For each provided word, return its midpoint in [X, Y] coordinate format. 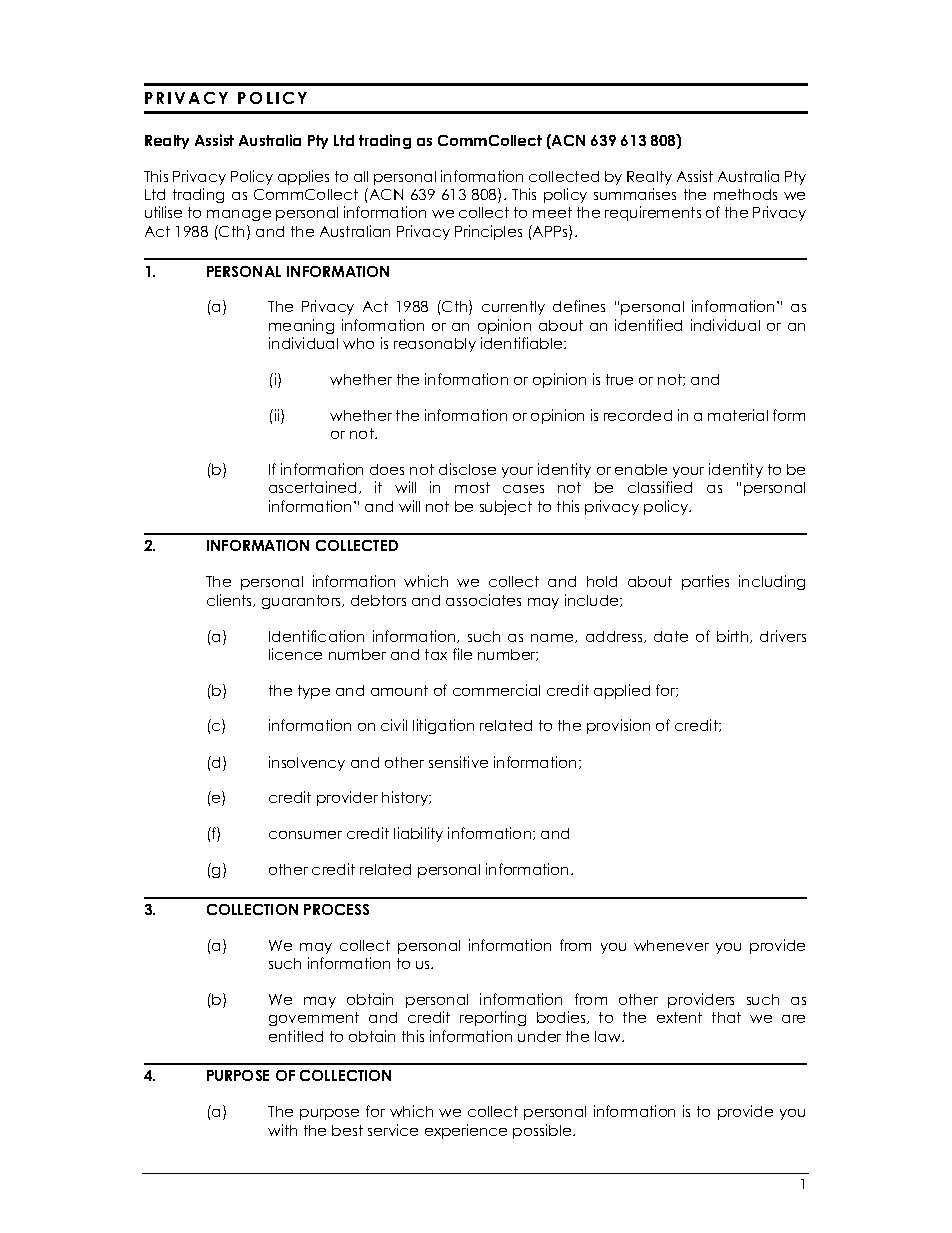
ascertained [314, 487]
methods [745, 194]
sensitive [458, 762]
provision [618, 726]
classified [660, 487]
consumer [305, 835]
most [472, 487]
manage [239, 215]
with [282, 1130]
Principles [488, 232]
